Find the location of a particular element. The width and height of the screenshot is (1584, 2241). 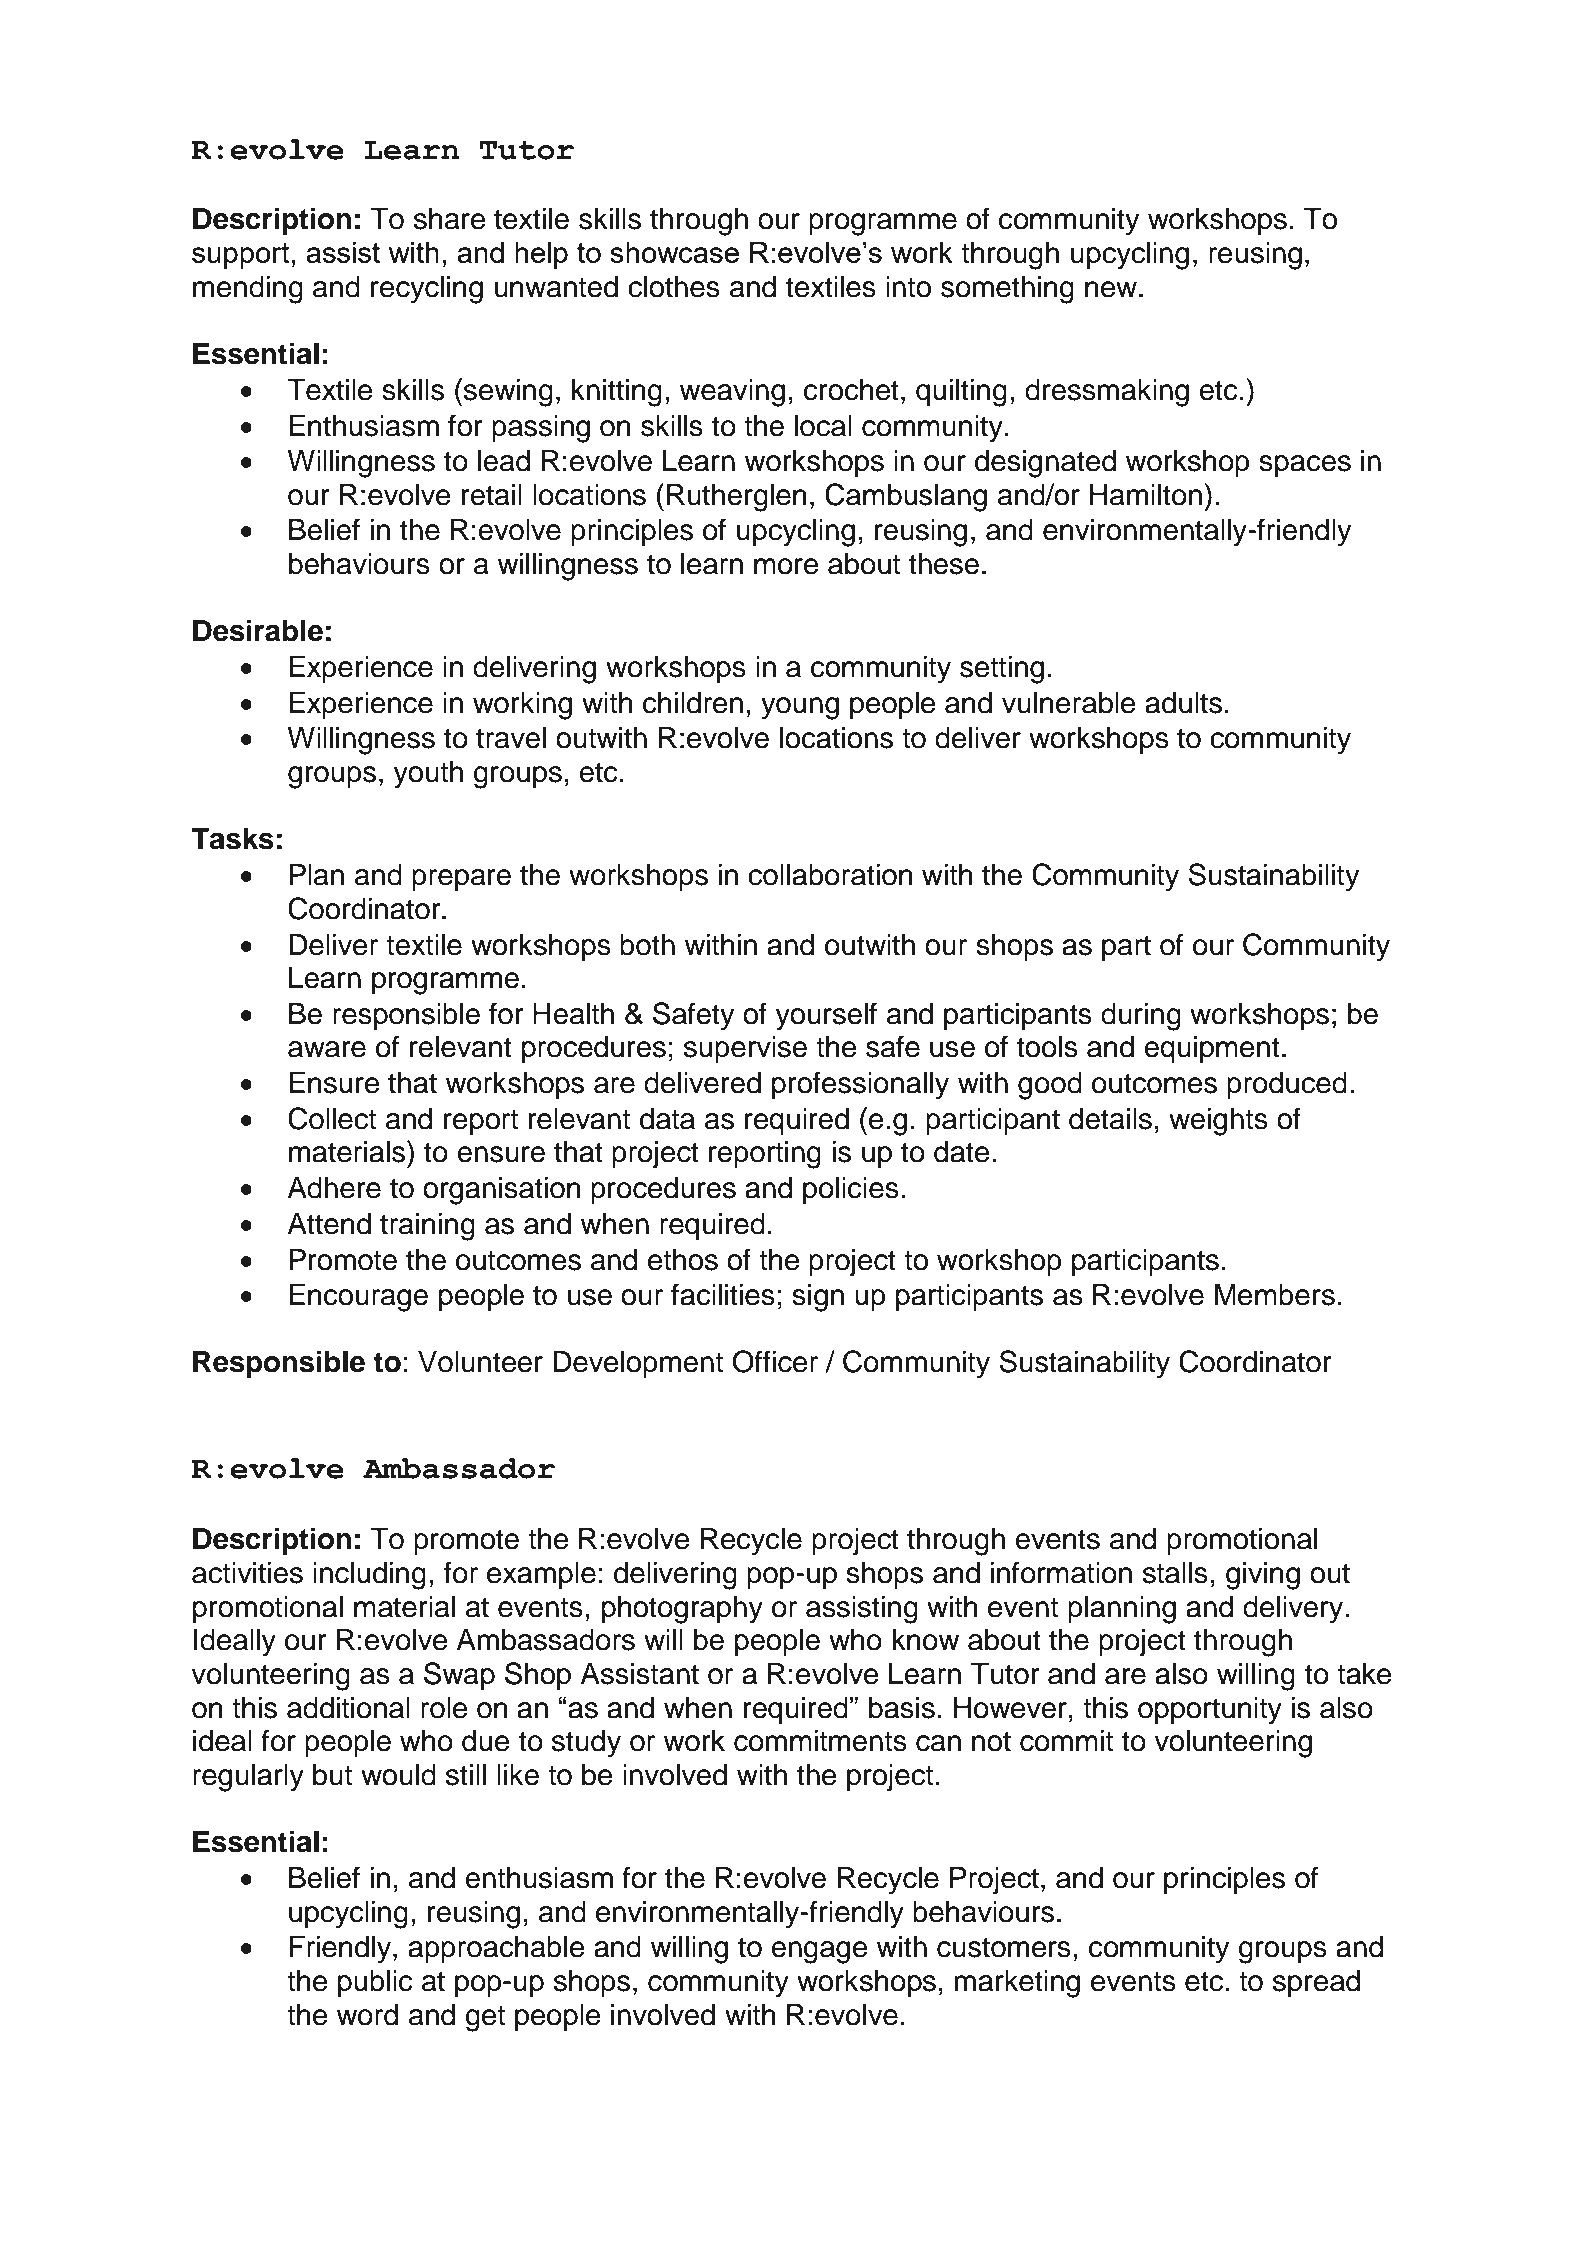

collaboration is located at coordinates (830, 875).
